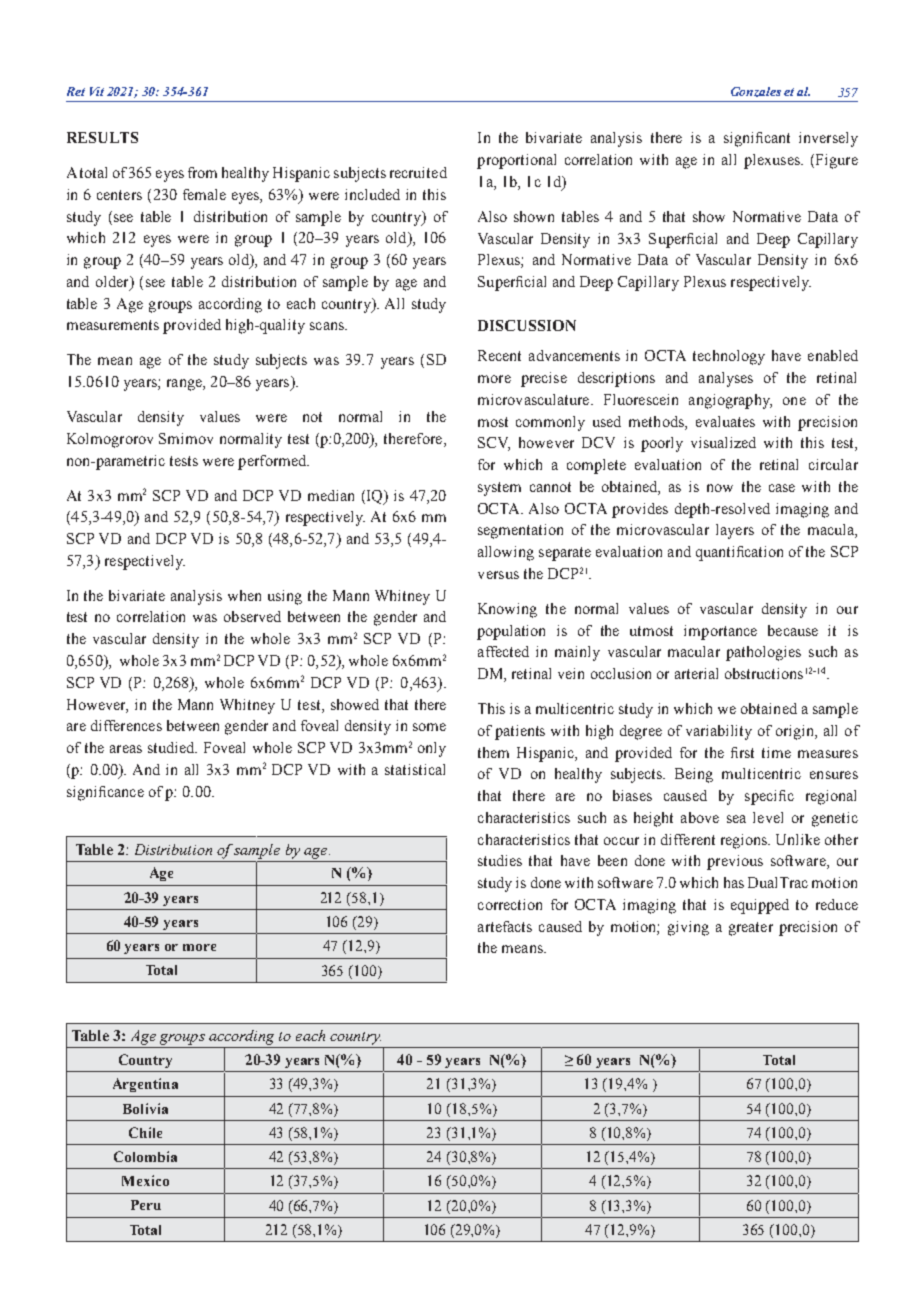 The image size is (924, 1308). What do you see at coordinates (736, 819) in the page?
I see `sea` at bounding box center [736, 819].
